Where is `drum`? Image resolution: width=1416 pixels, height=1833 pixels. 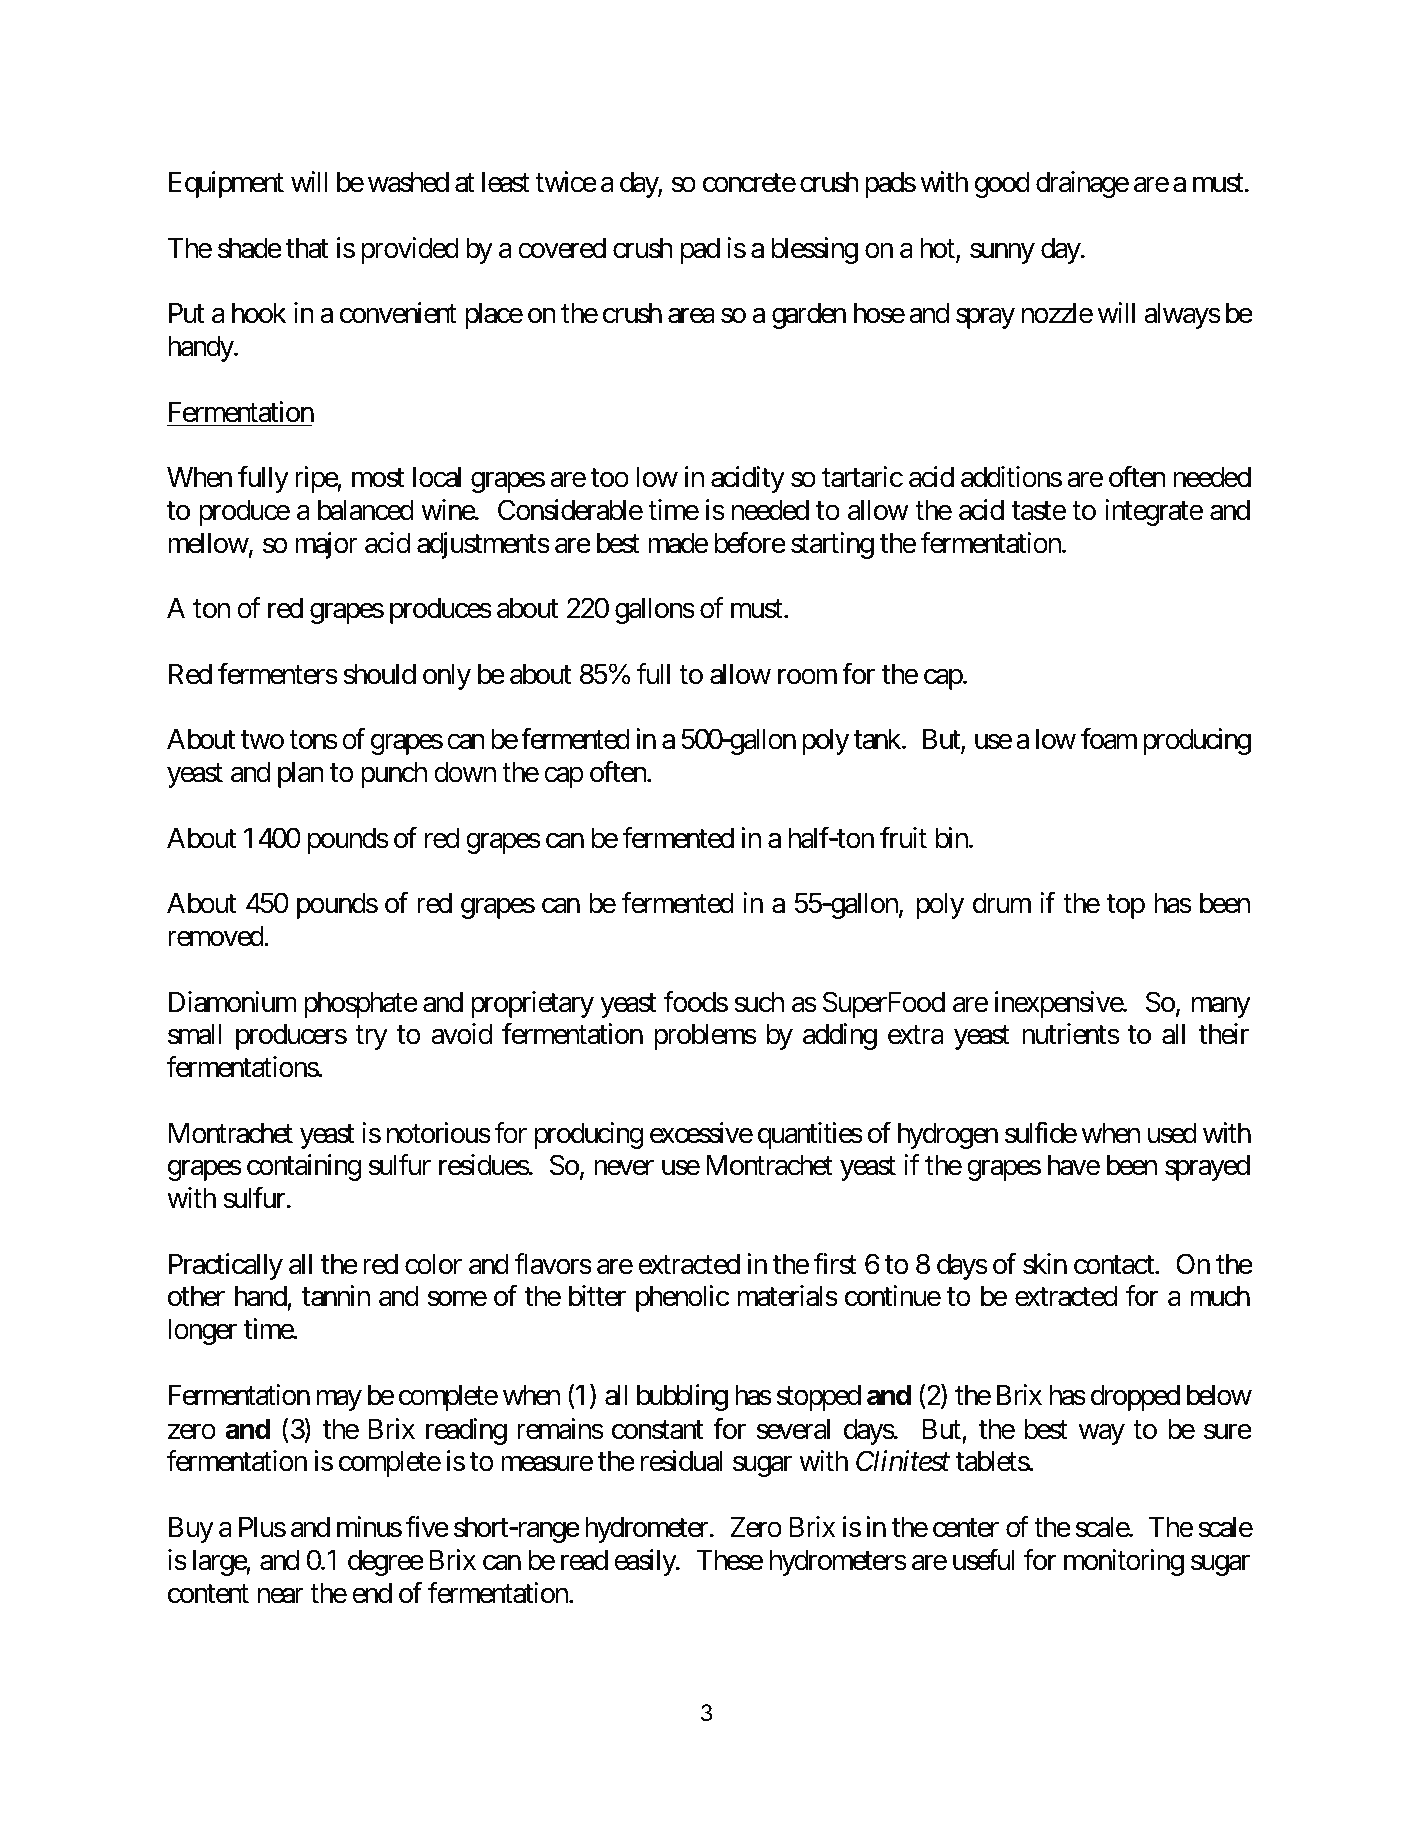 drum is located at coordinates (1002, 903).
